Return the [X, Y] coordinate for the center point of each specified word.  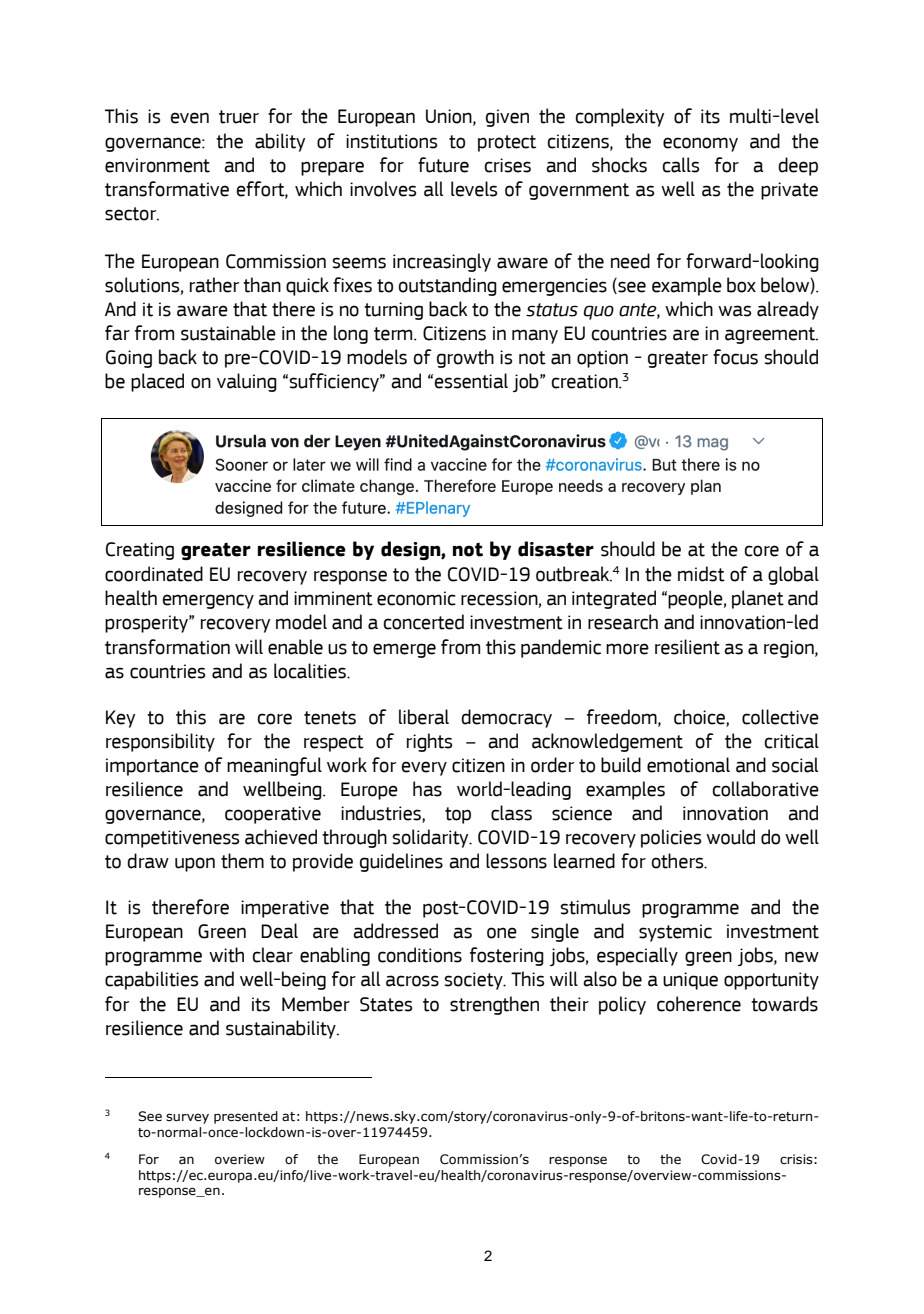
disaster [556, 549]
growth [465, 358]
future [443, 165]
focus [735, 357]
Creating [140, 551]
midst [701, 574]
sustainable [228, 333]
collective [780, 717]
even [190, 118]
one [502, 933]
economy [700, 144]
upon [195, 864]
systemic [675, 933]
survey [187, 1118]
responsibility [160, 742]
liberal [424, 717]
